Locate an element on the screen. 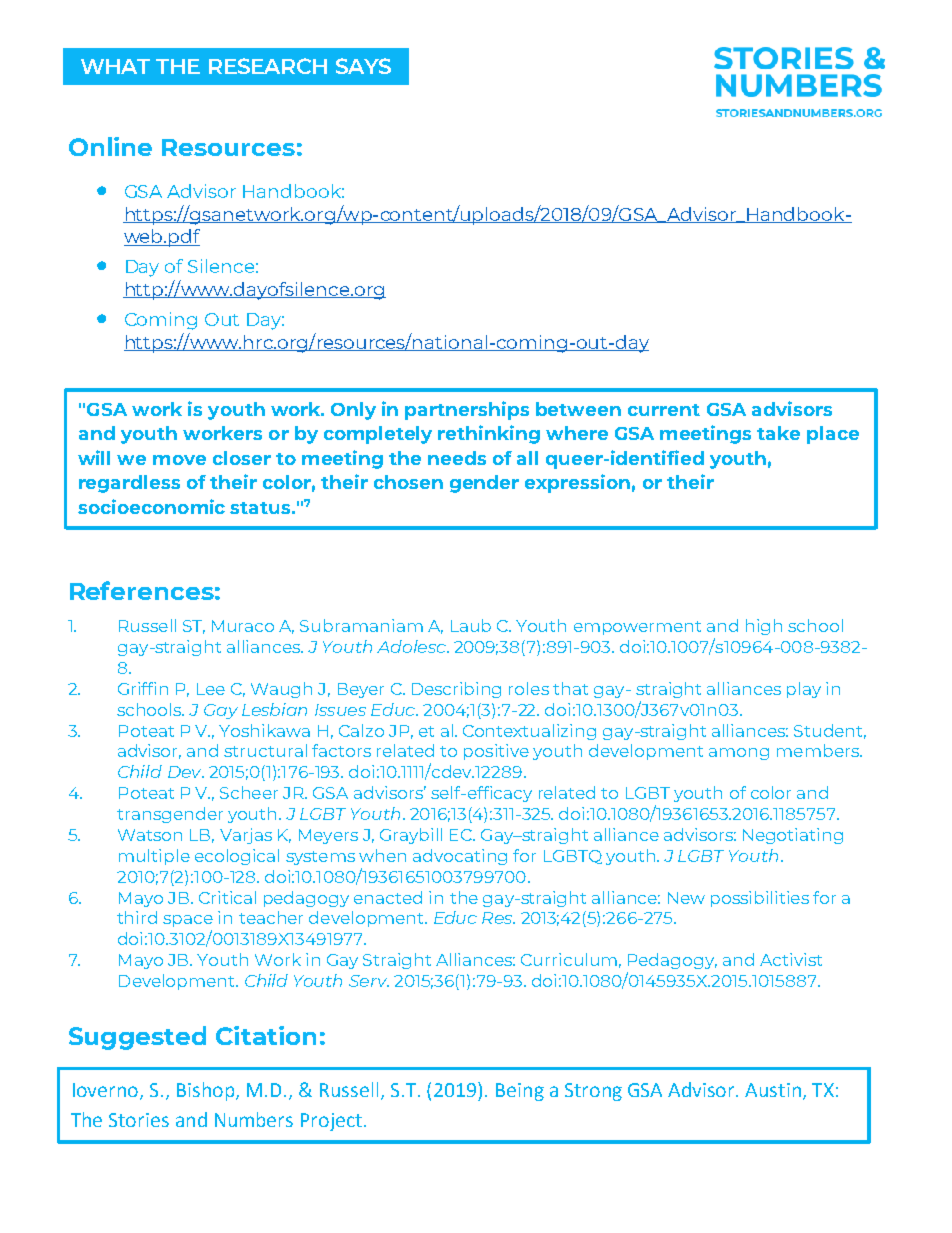  Being is located at coordinates (520, 1092).
